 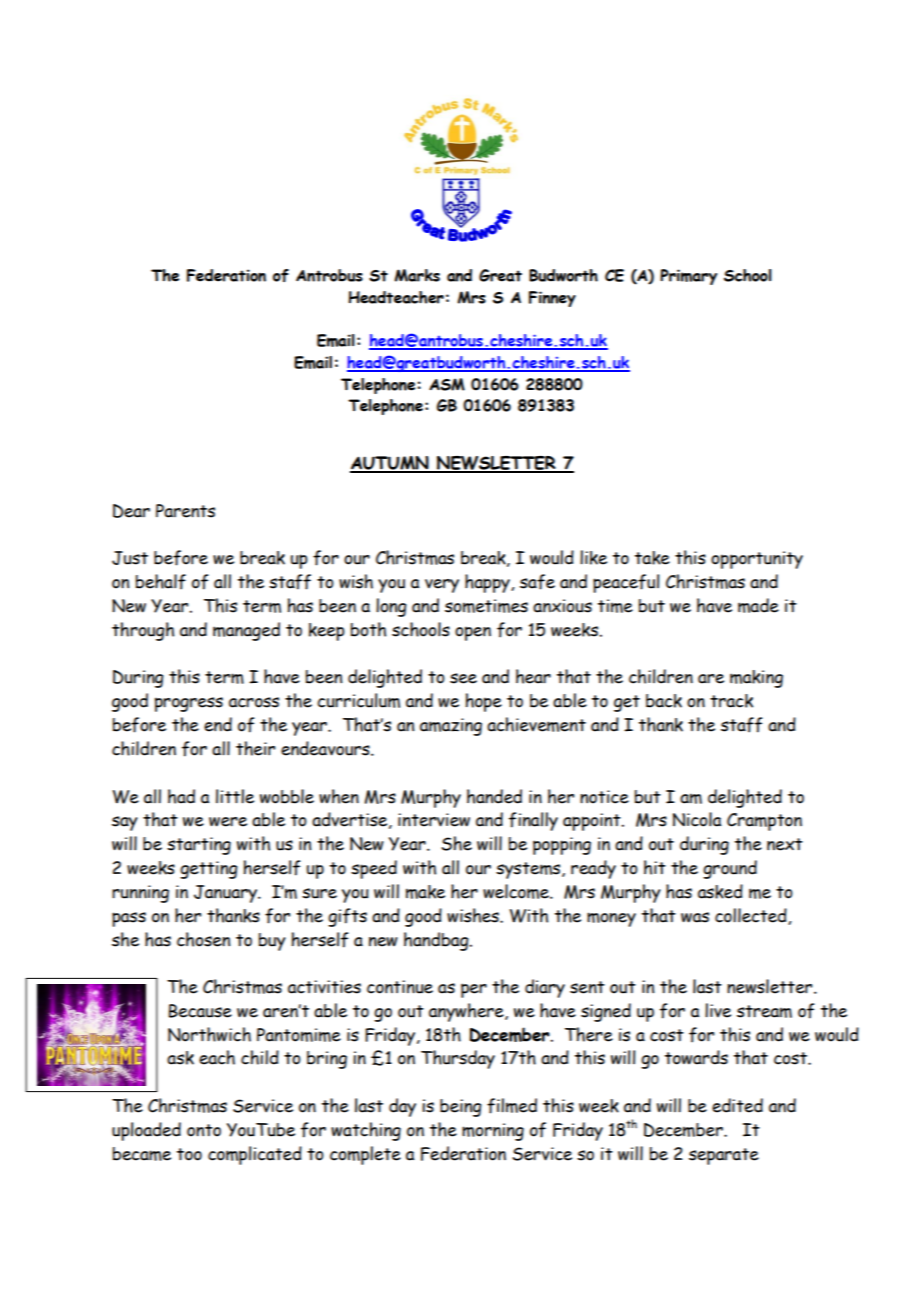 What do you see at coordinates (161, 582) in the document?
I see `behalf` at bounding box center [161, 582].
